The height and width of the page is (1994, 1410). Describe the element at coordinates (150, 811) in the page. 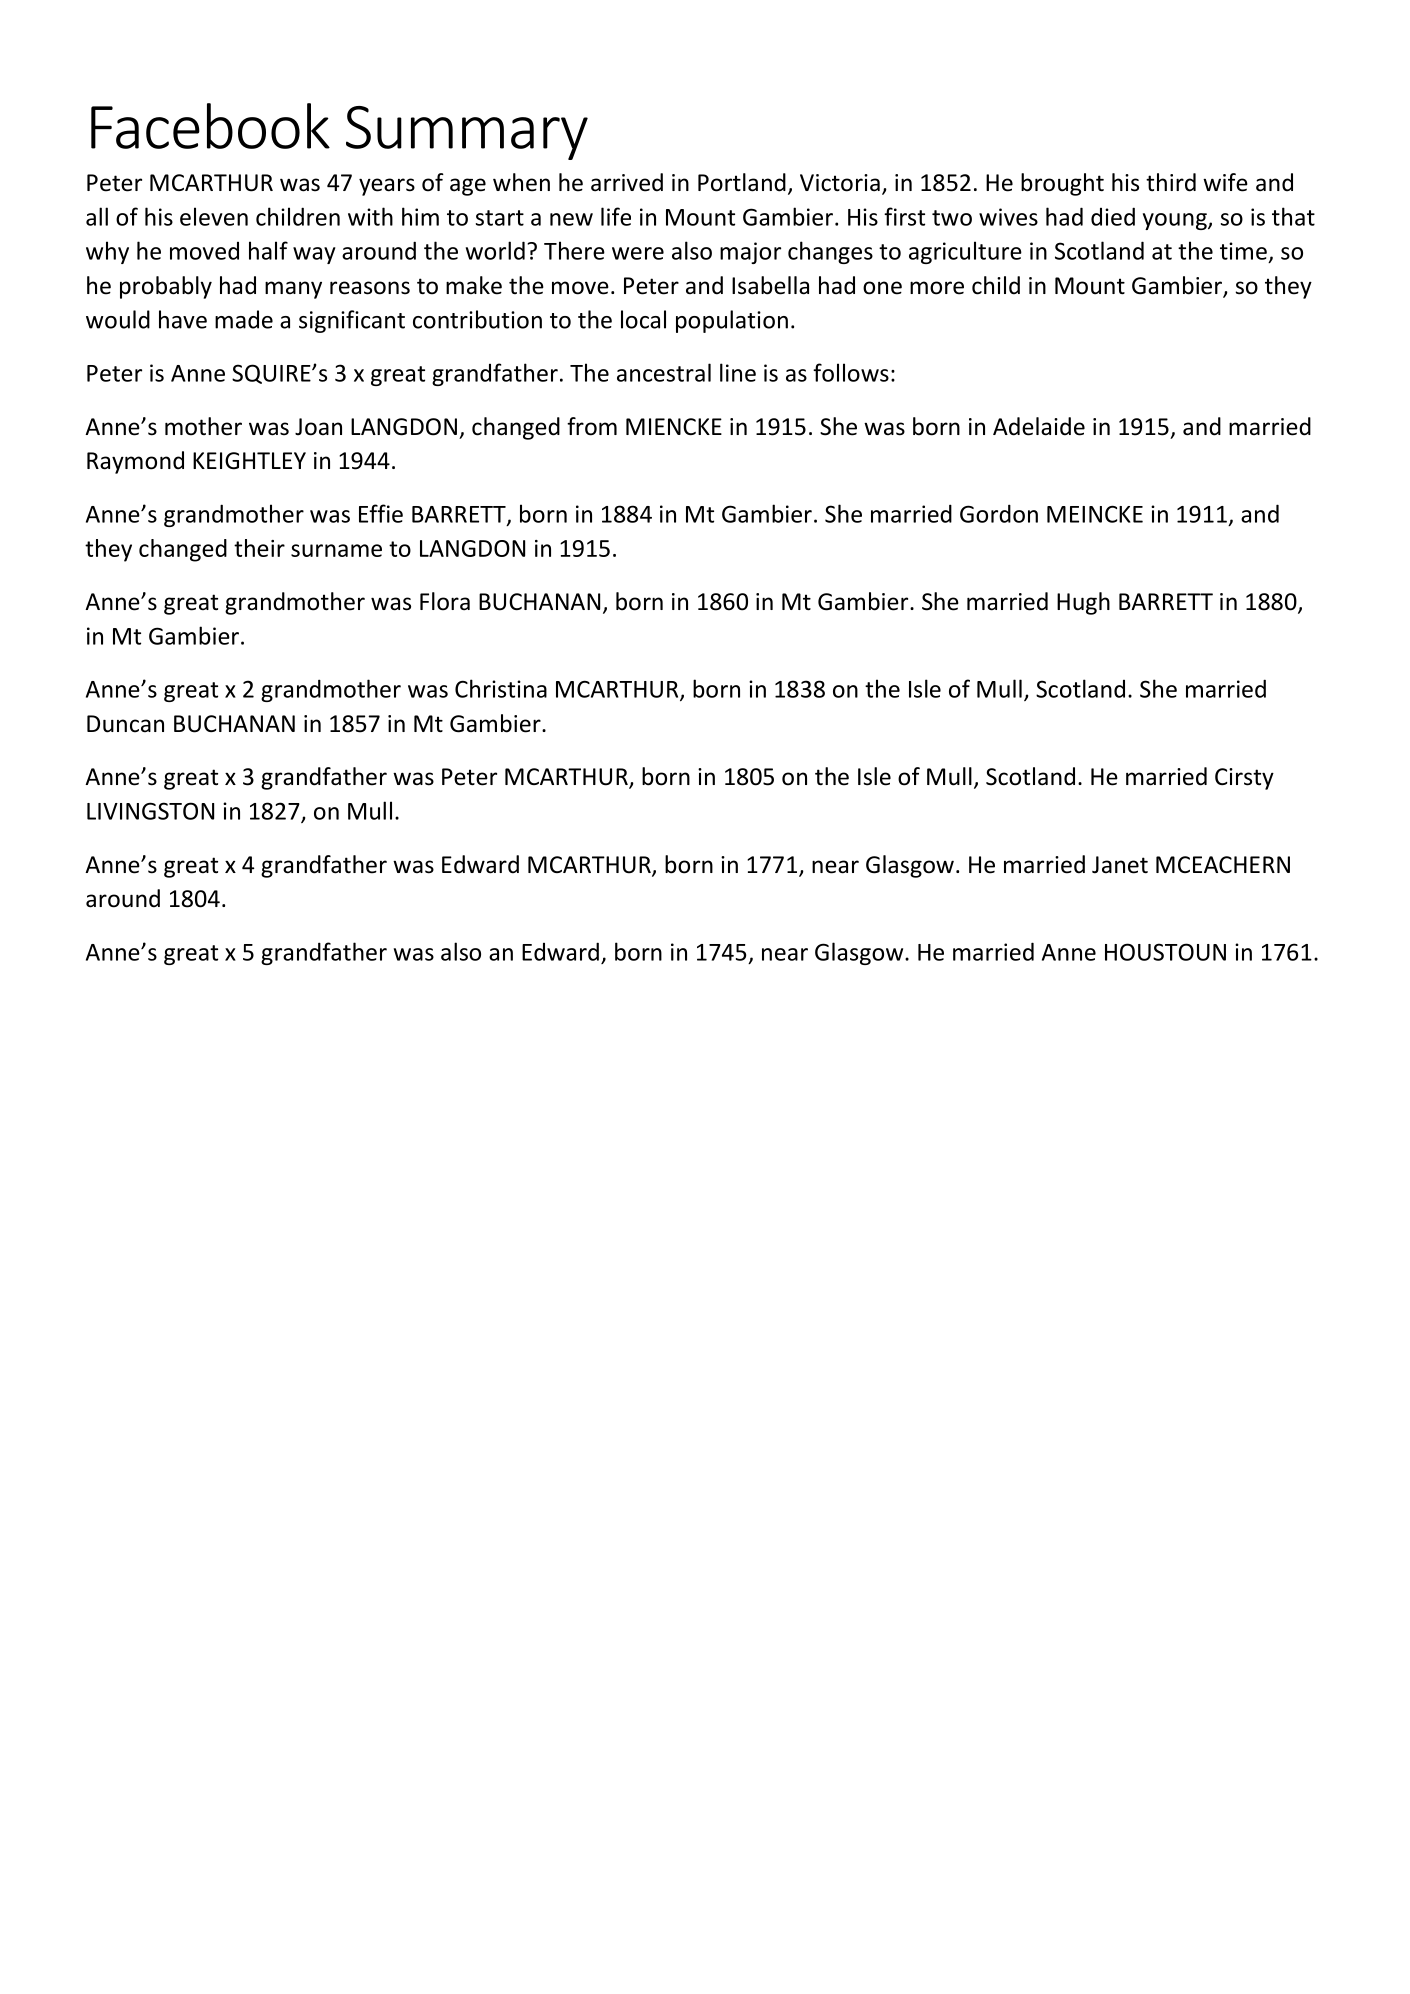

I see `LIVINGSTON` at that location.
